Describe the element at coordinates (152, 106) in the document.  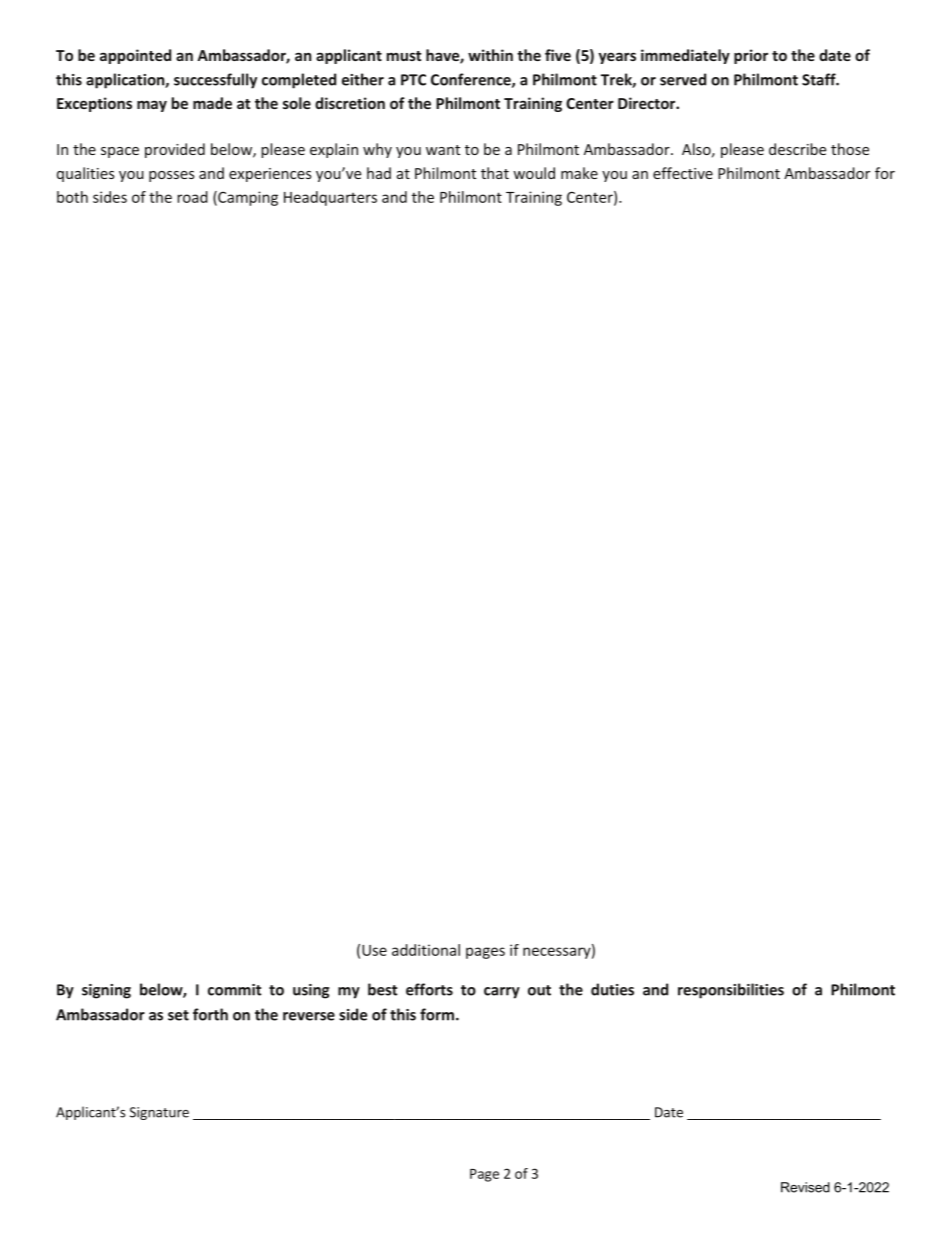
I see `may` at that location.
